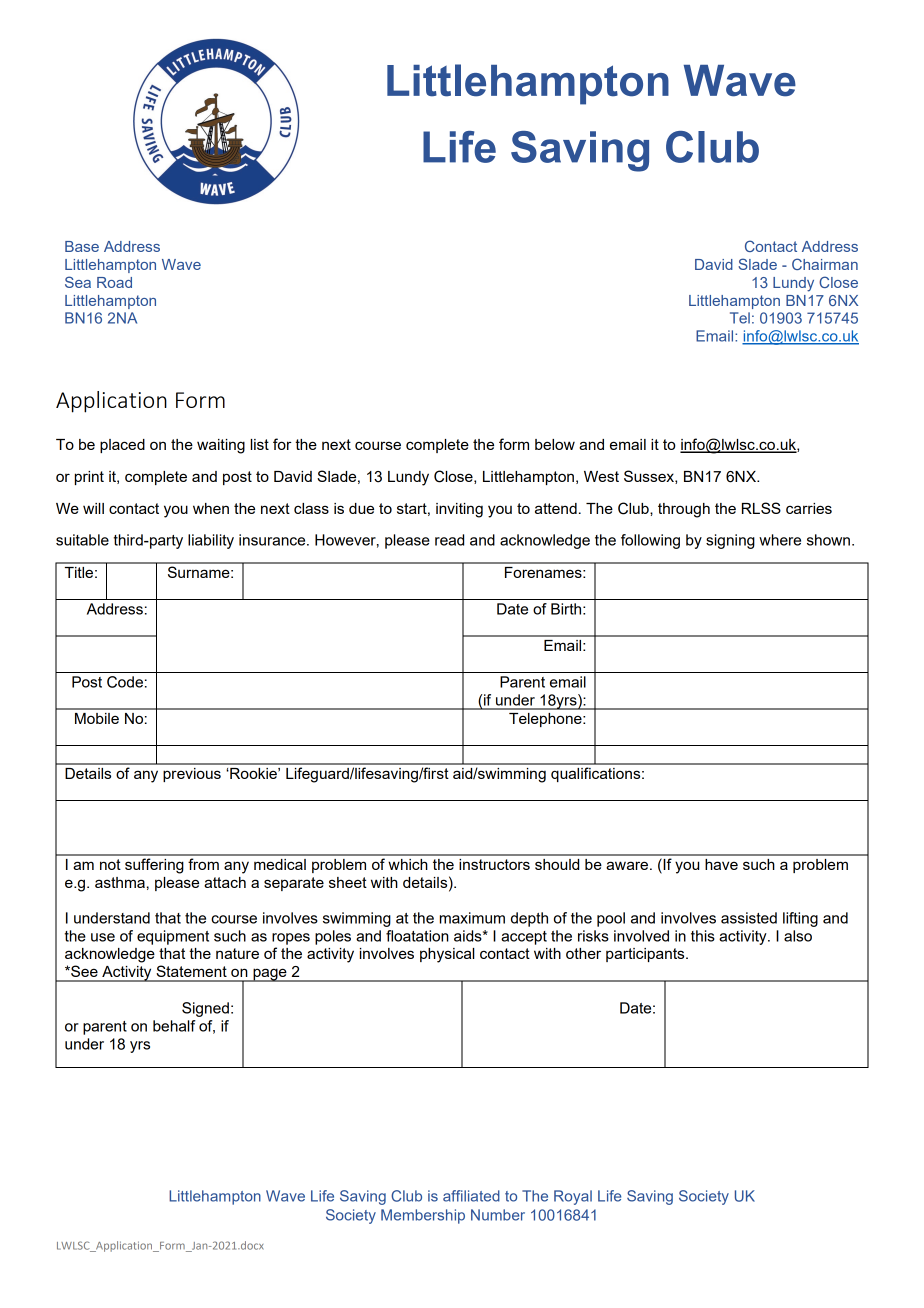 The width and height of the document is (924, 1308). I want to click on when, so click(211, 508).
